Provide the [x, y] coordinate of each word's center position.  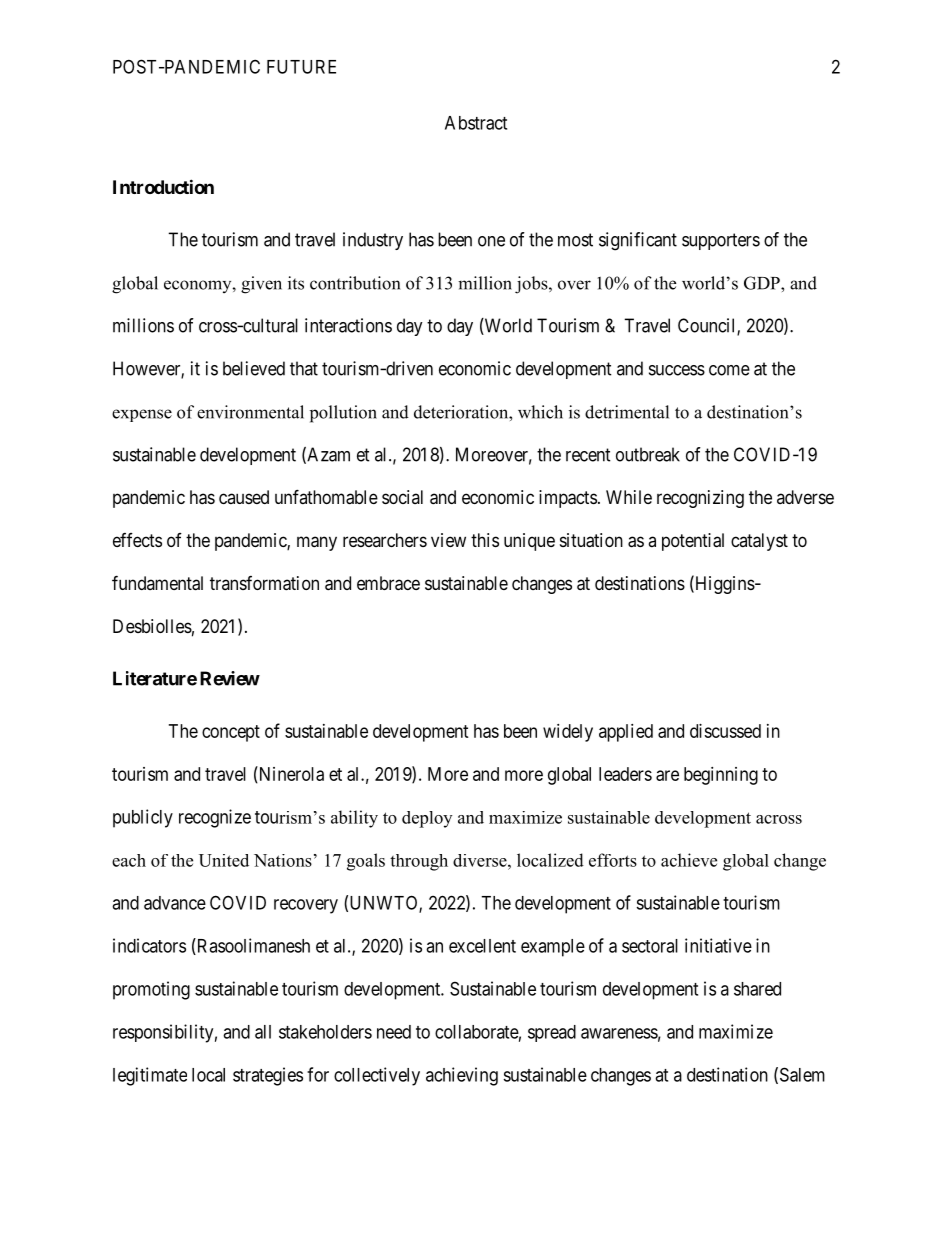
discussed [725, 731]
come [729, 370]
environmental [250, 412]
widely [568, 733]
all [263, 1032]
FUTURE [301, 67]
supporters [721, 241]
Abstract [476, 123]
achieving [462, 1076]
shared [757, 989]
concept [231, 733]
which [540, 412]
